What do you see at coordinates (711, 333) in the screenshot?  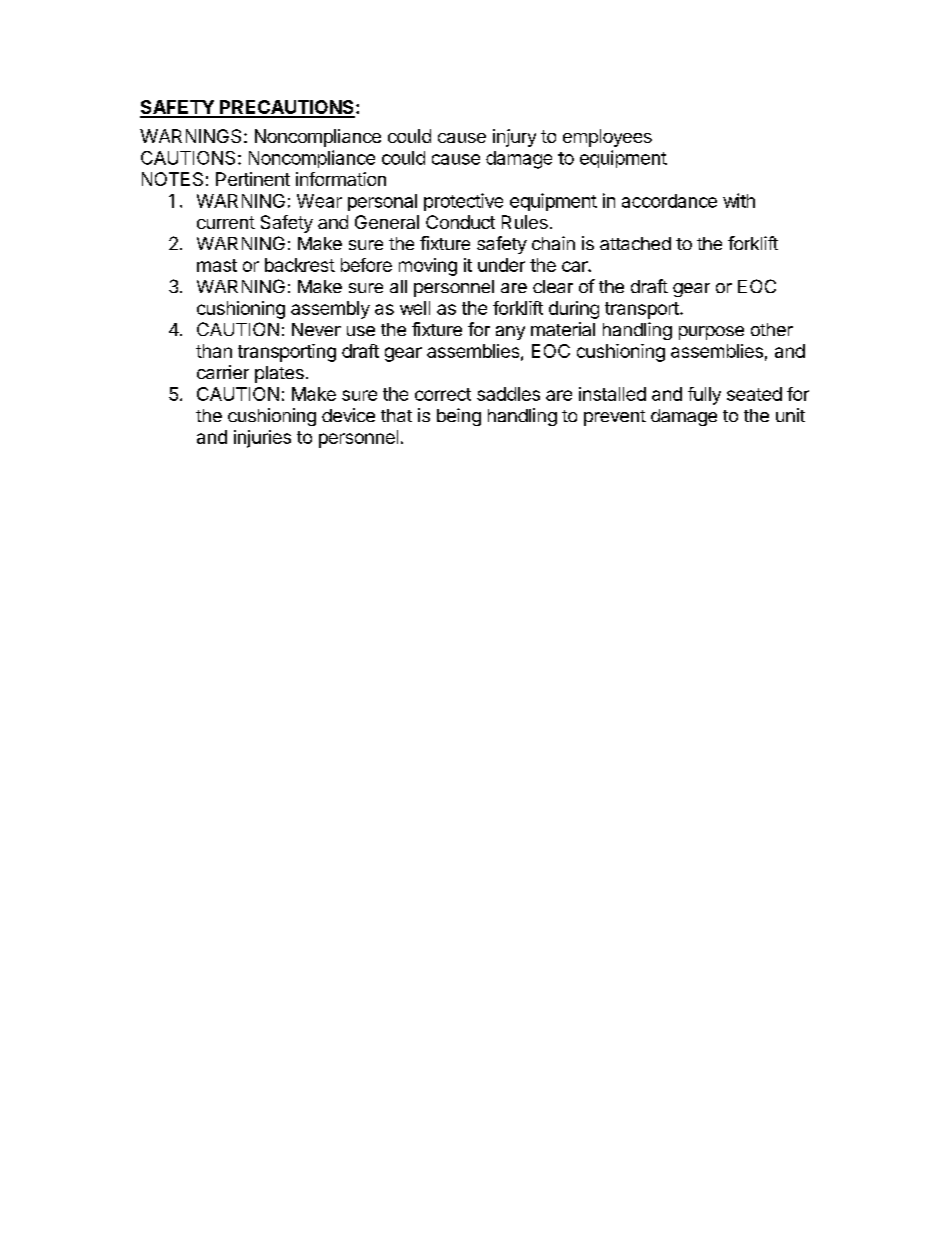 I see `purpose` at bounding box center [711, 333].
